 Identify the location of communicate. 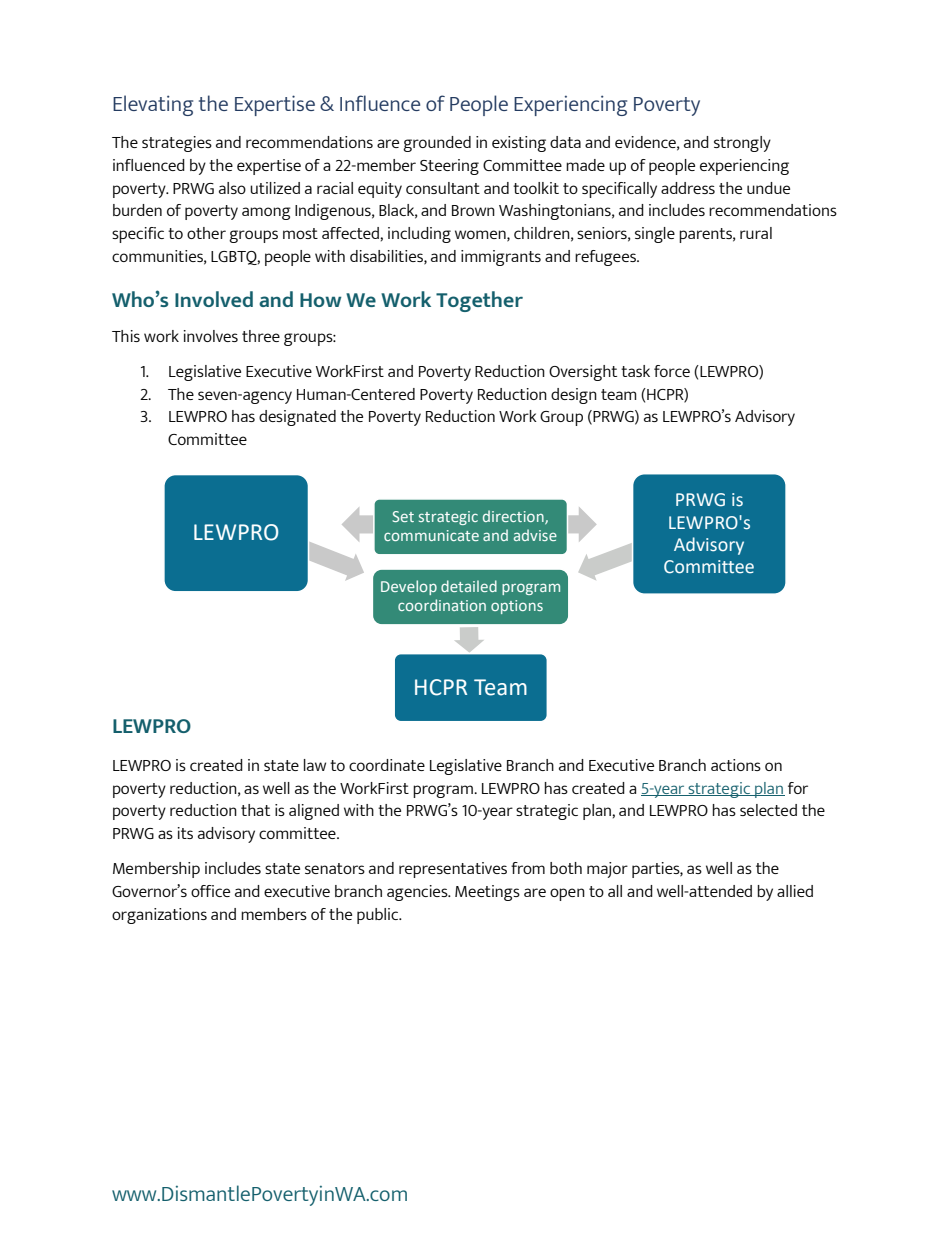
(431, 535).
